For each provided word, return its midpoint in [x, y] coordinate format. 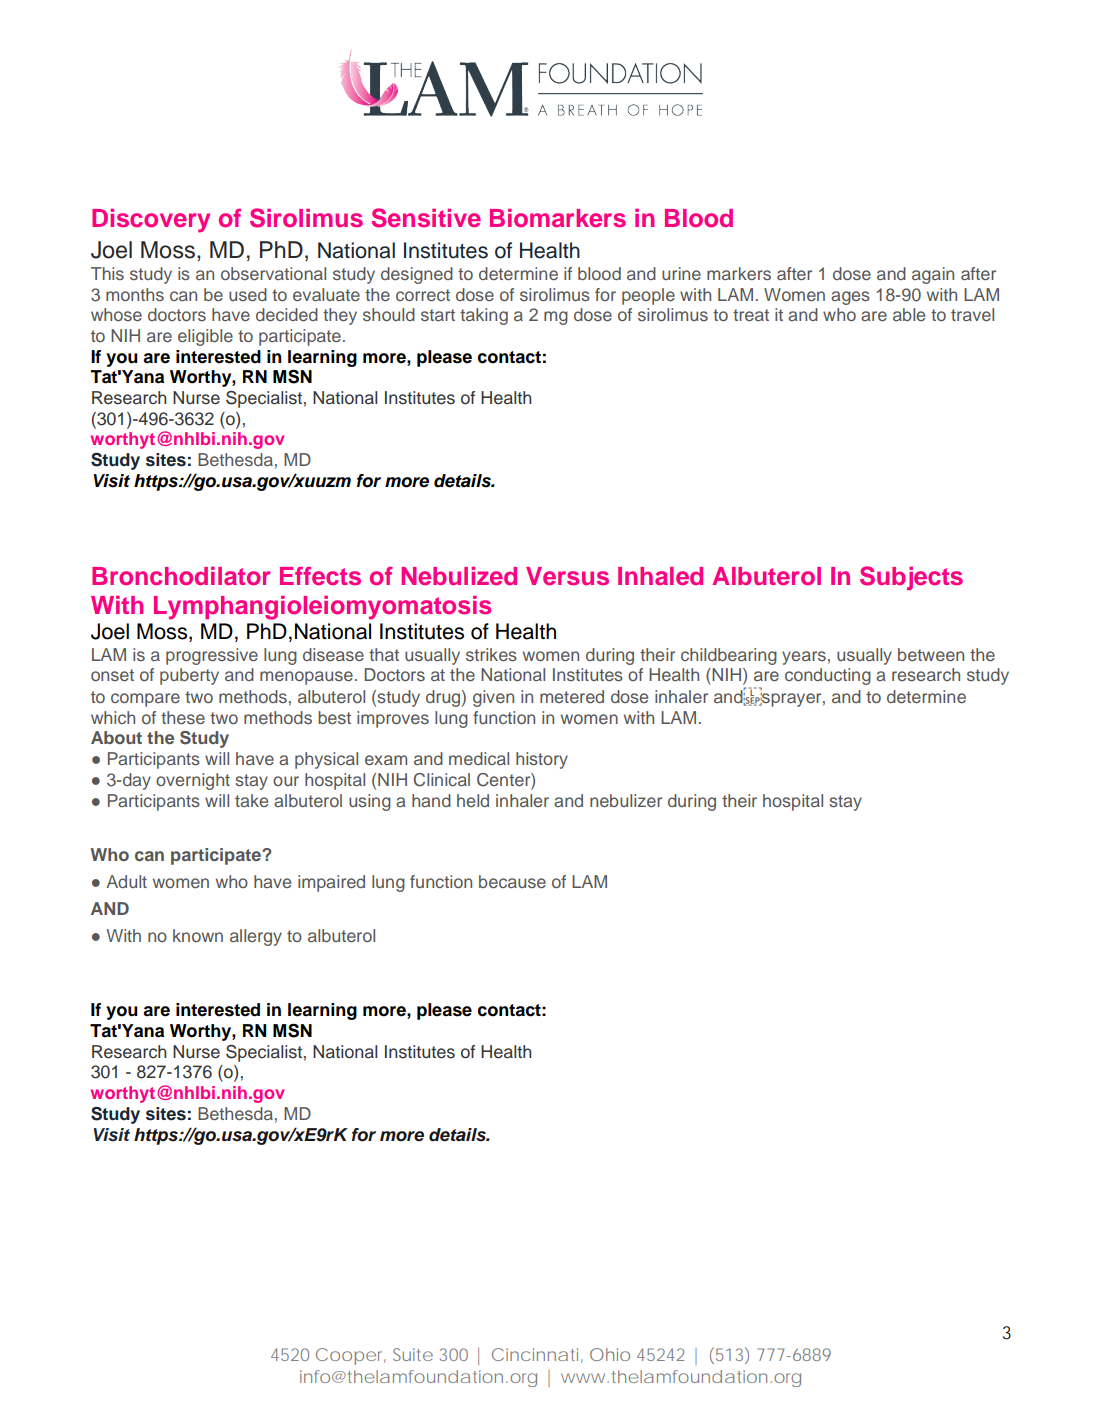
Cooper [351, 1356]
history [542, 760]
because [512, 881]
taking [484, 316]
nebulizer [626, 800]
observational [273, 273]
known [198, 935]
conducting [828, 676]
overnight [193, 781]
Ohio [610, 1354]
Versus [567, 576]
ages [850, 298]
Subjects [911, 578]
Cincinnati [535, 1354]
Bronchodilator [181, 576]
